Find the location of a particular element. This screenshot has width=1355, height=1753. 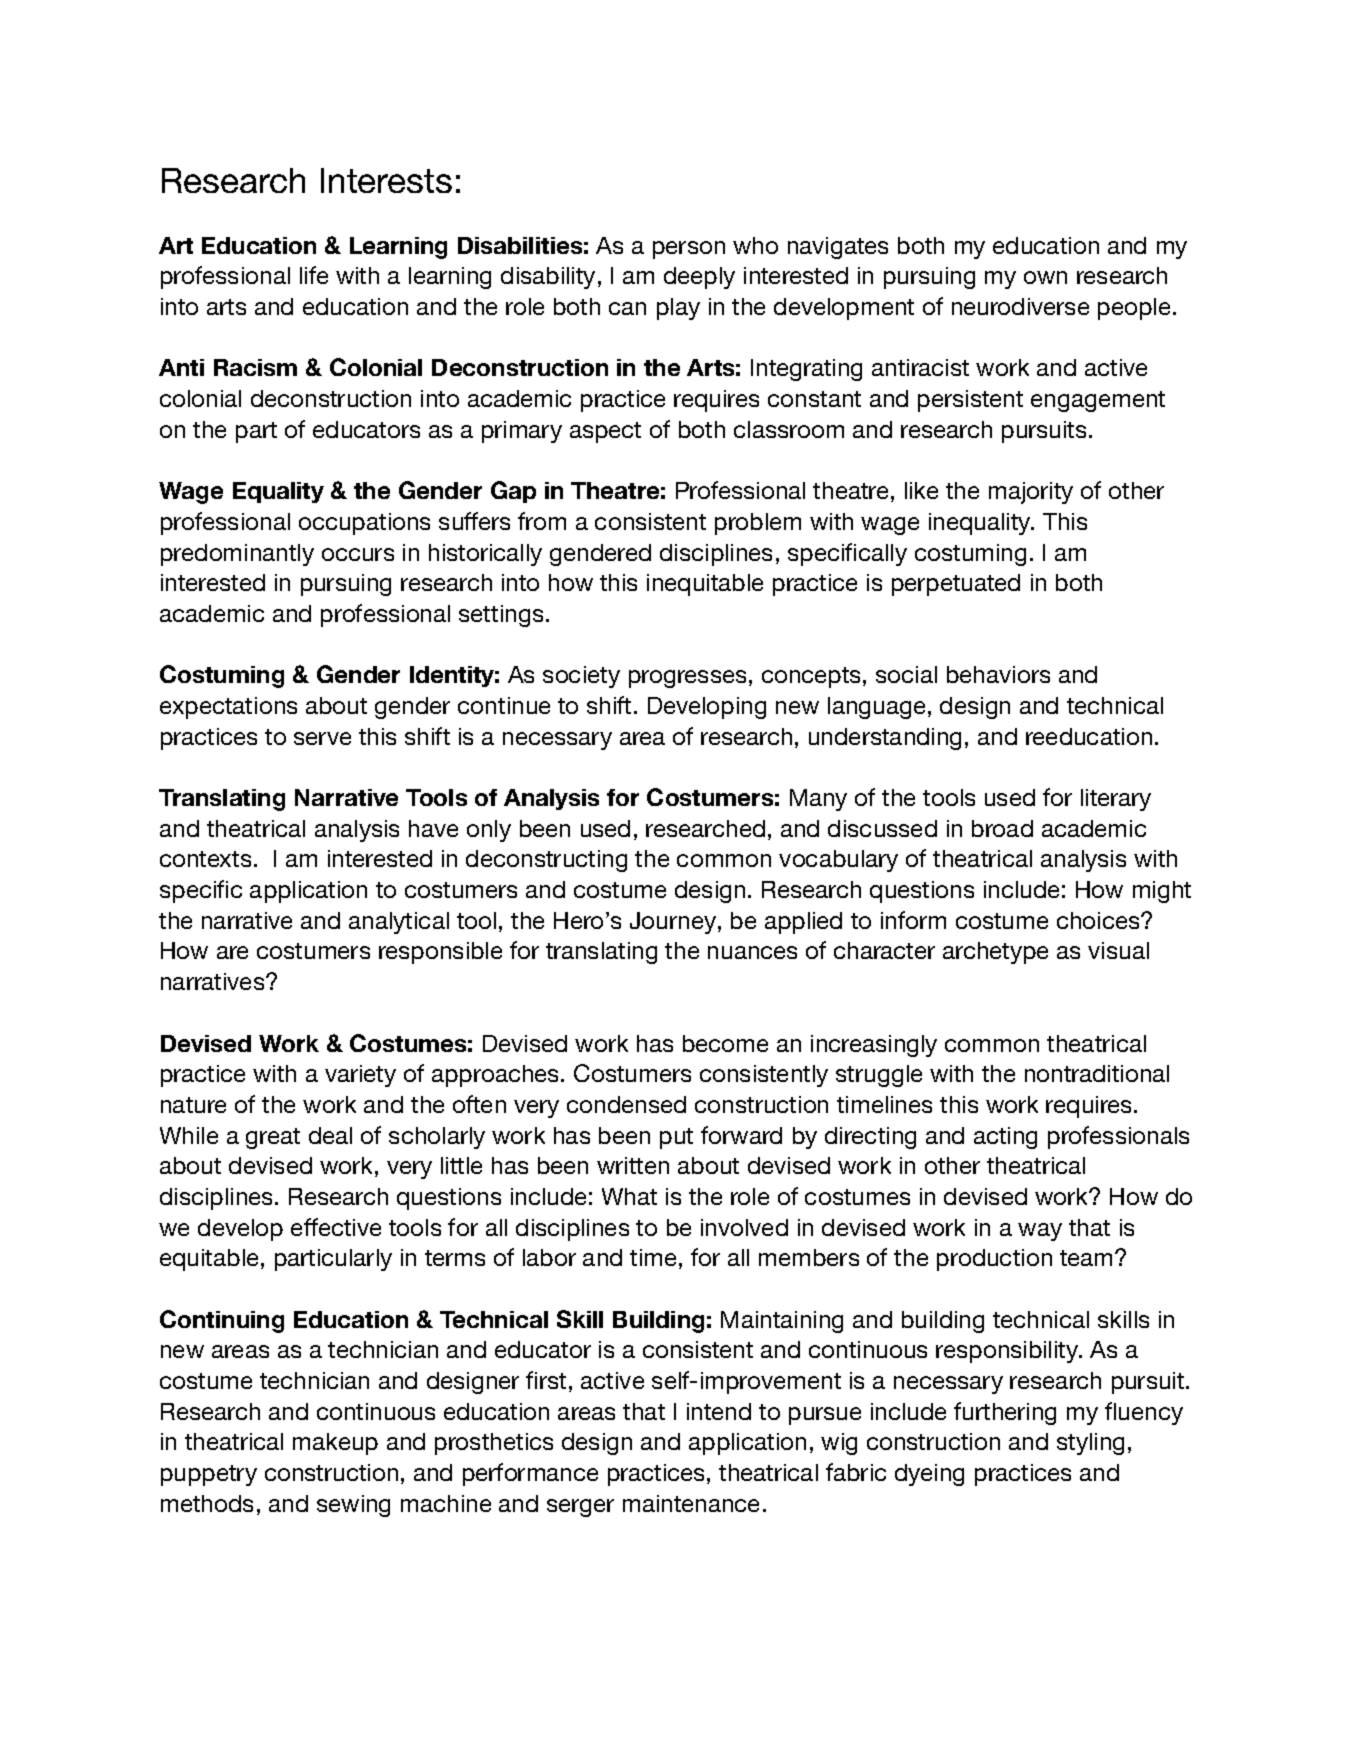

broad is located at coordinates (1002, 828).
